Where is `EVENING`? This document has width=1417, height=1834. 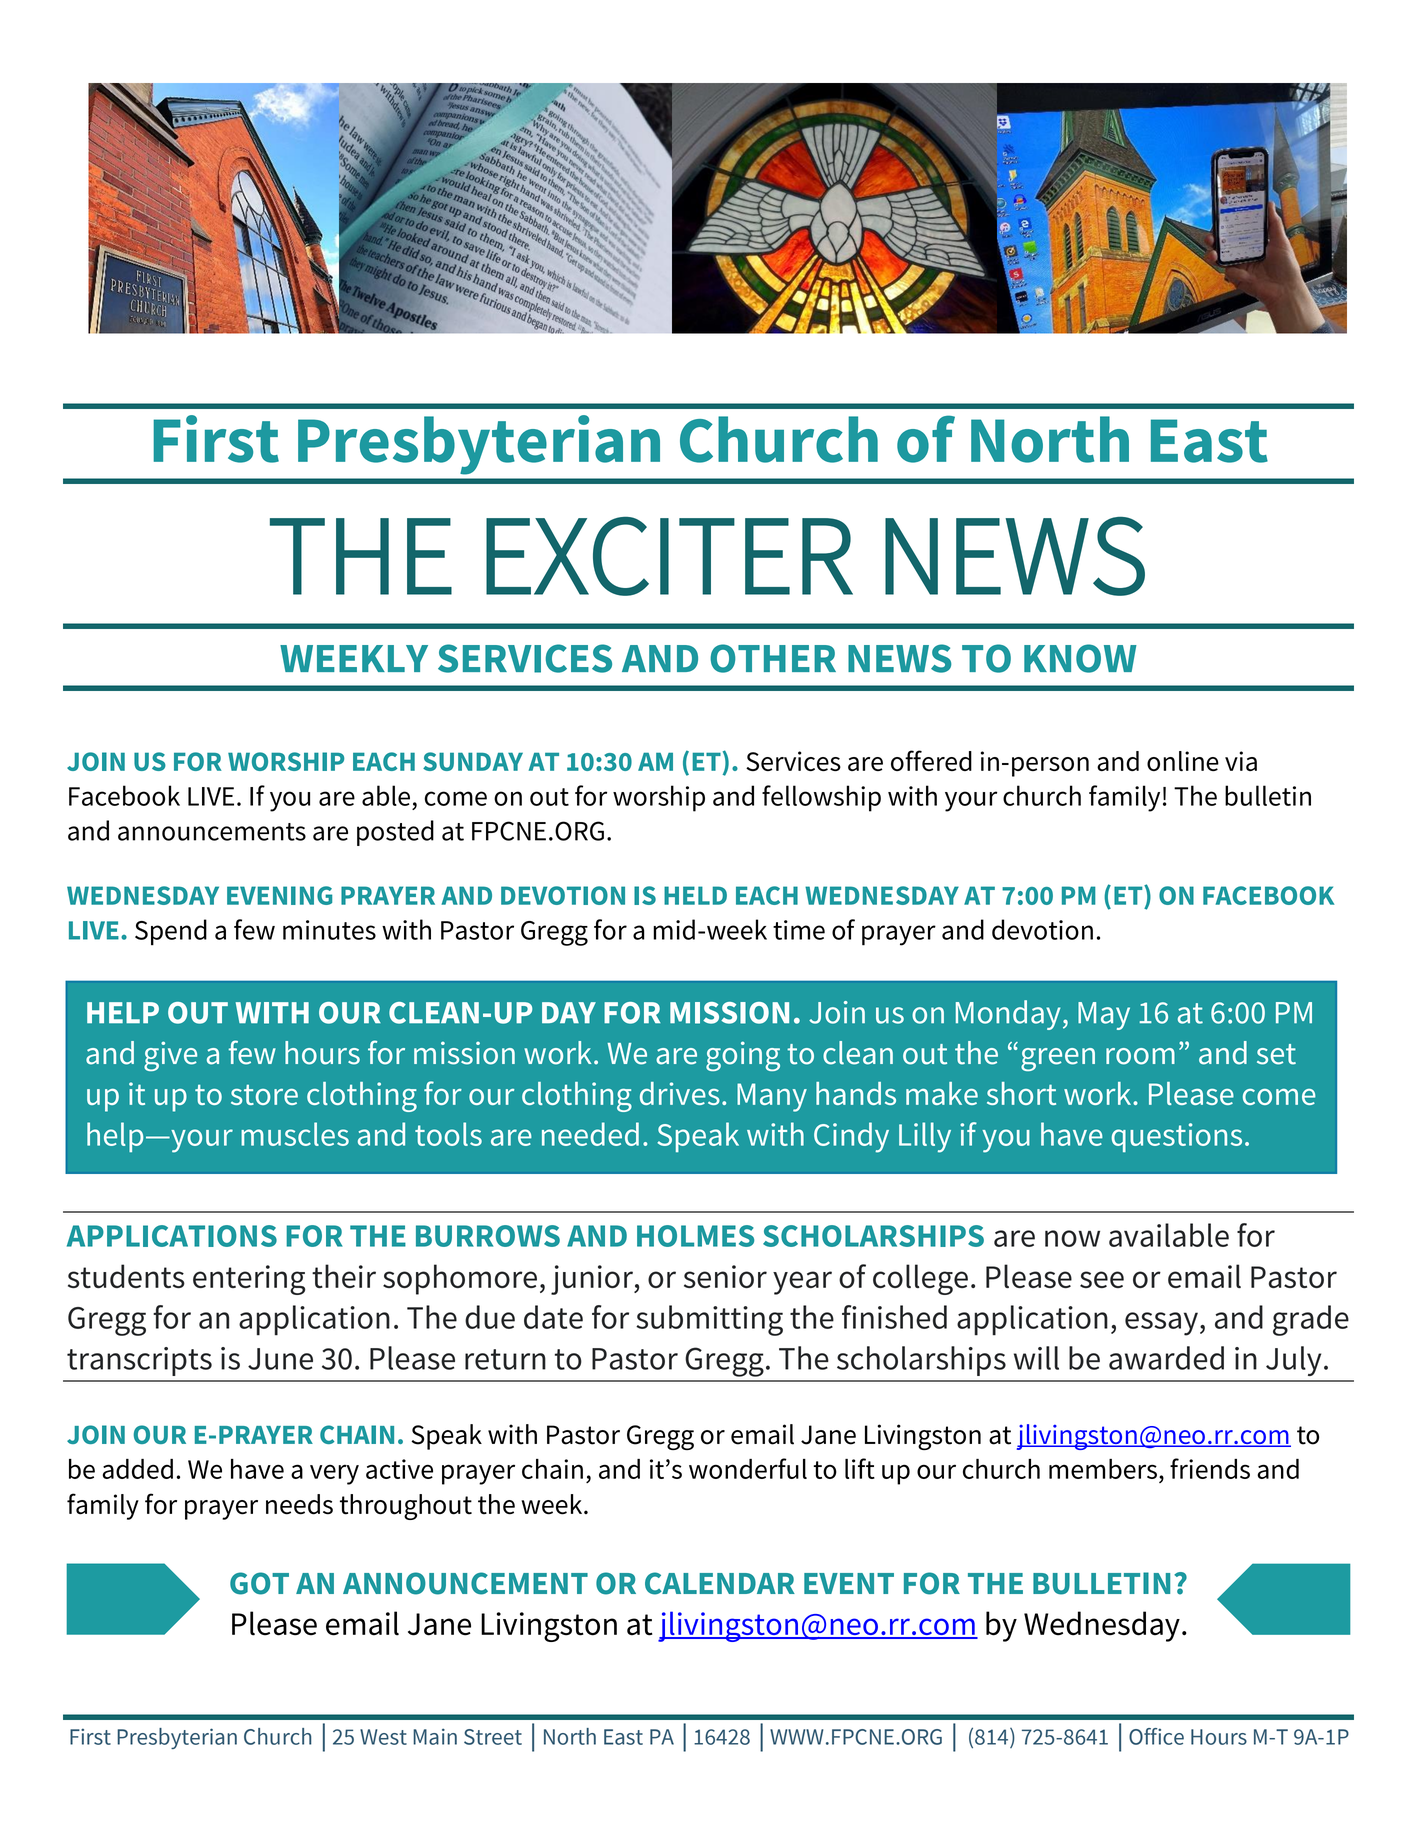 EVENING is located at coordinates (279, 895).
